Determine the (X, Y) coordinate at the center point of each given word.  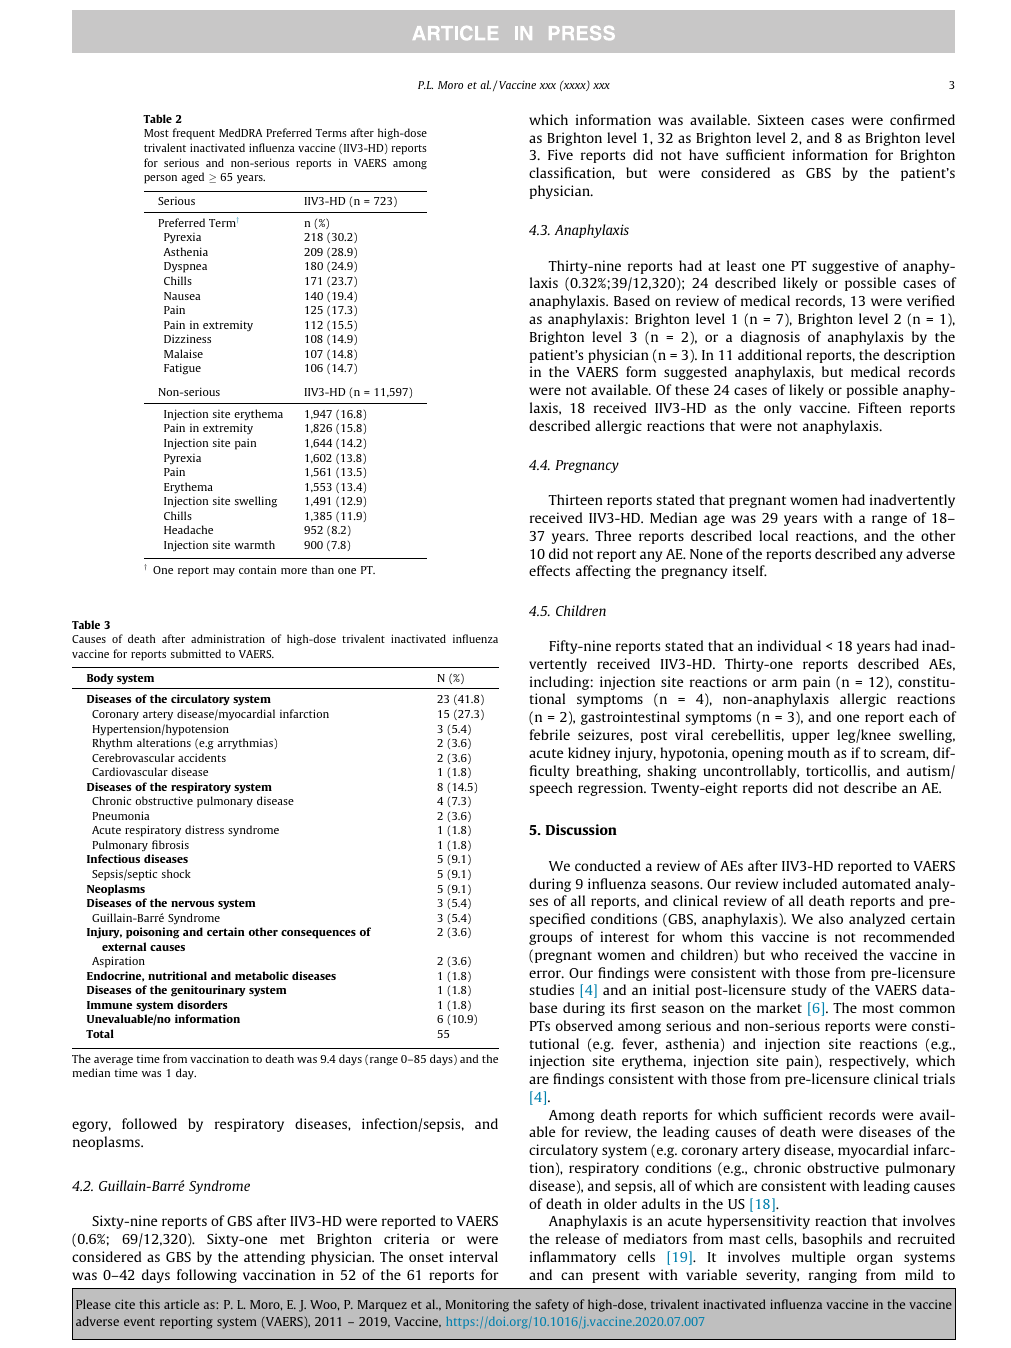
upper (811, 737)
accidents (202, 757)
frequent (194, 134)
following (207, 1276)
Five (560, 154)
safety (552, 1305)
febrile (550, 734)
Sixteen (781, 119)
